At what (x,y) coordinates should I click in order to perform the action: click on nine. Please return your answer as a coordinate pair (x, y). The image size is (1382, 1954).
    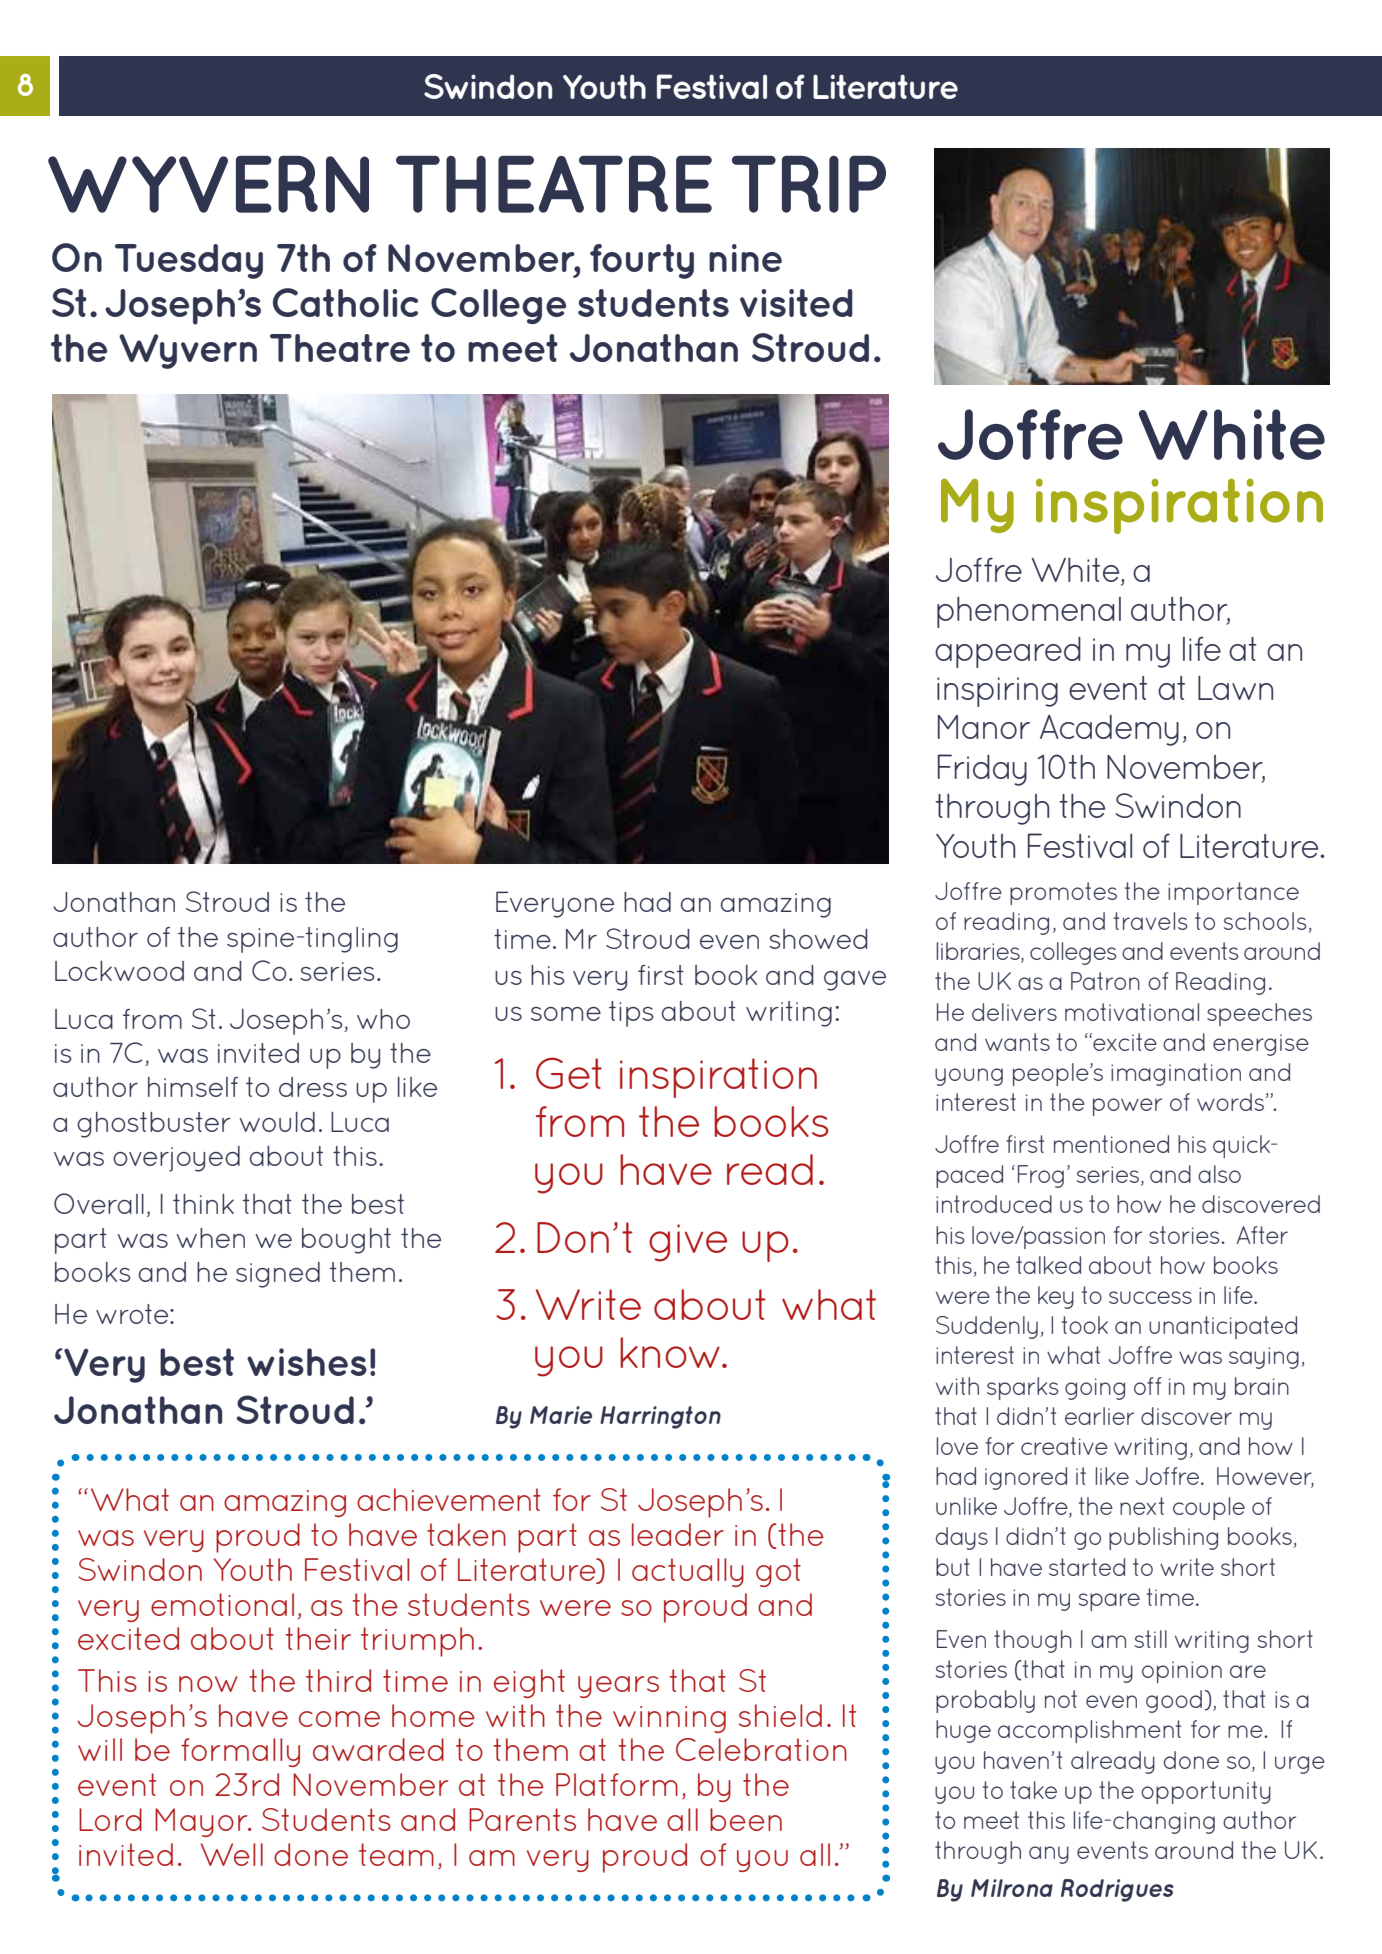
    Looking at the image, I should click on (745, 258).
